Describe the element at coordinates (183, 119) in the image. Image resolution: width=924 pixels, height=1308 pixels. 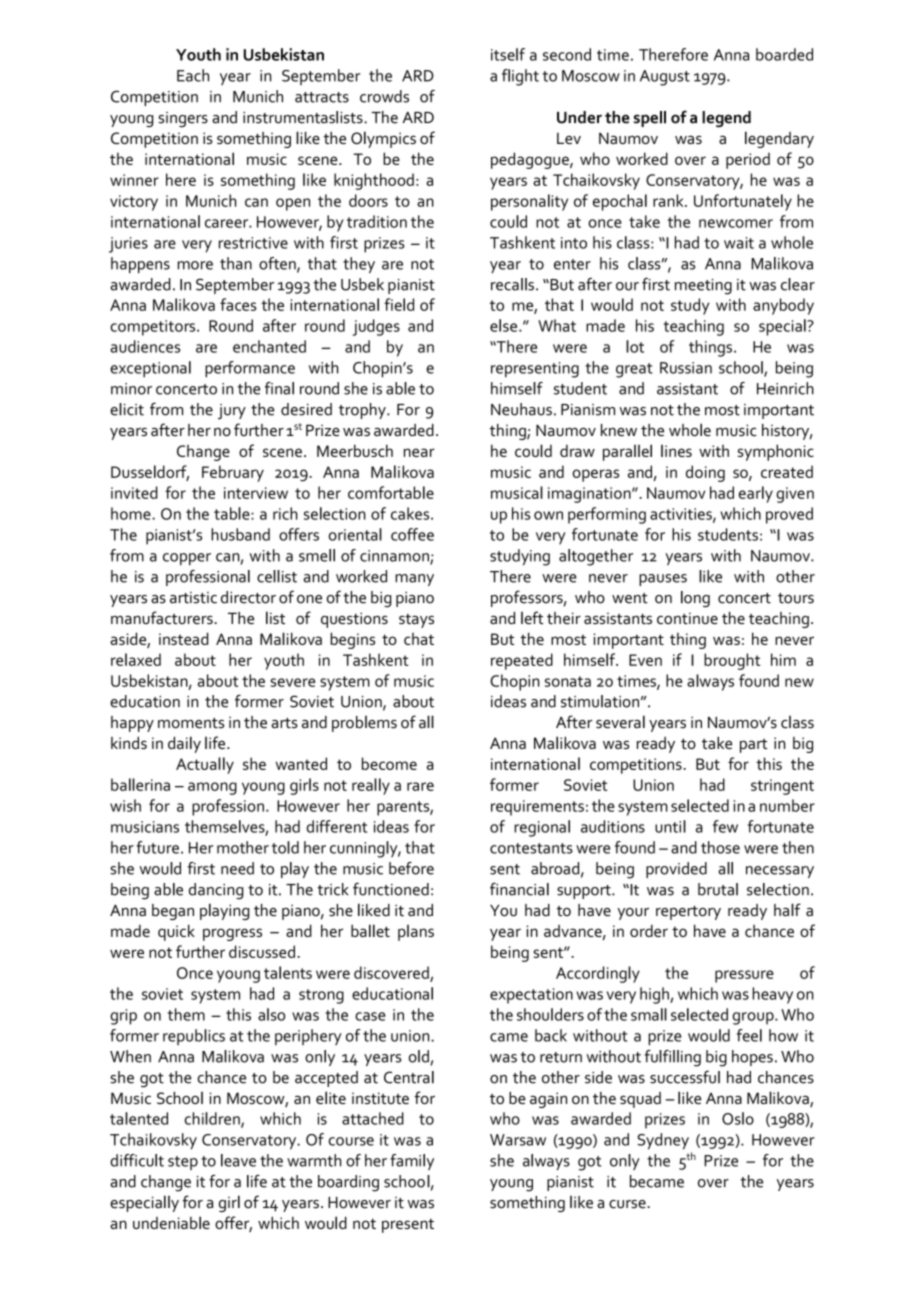
I see `singers` at that location.
